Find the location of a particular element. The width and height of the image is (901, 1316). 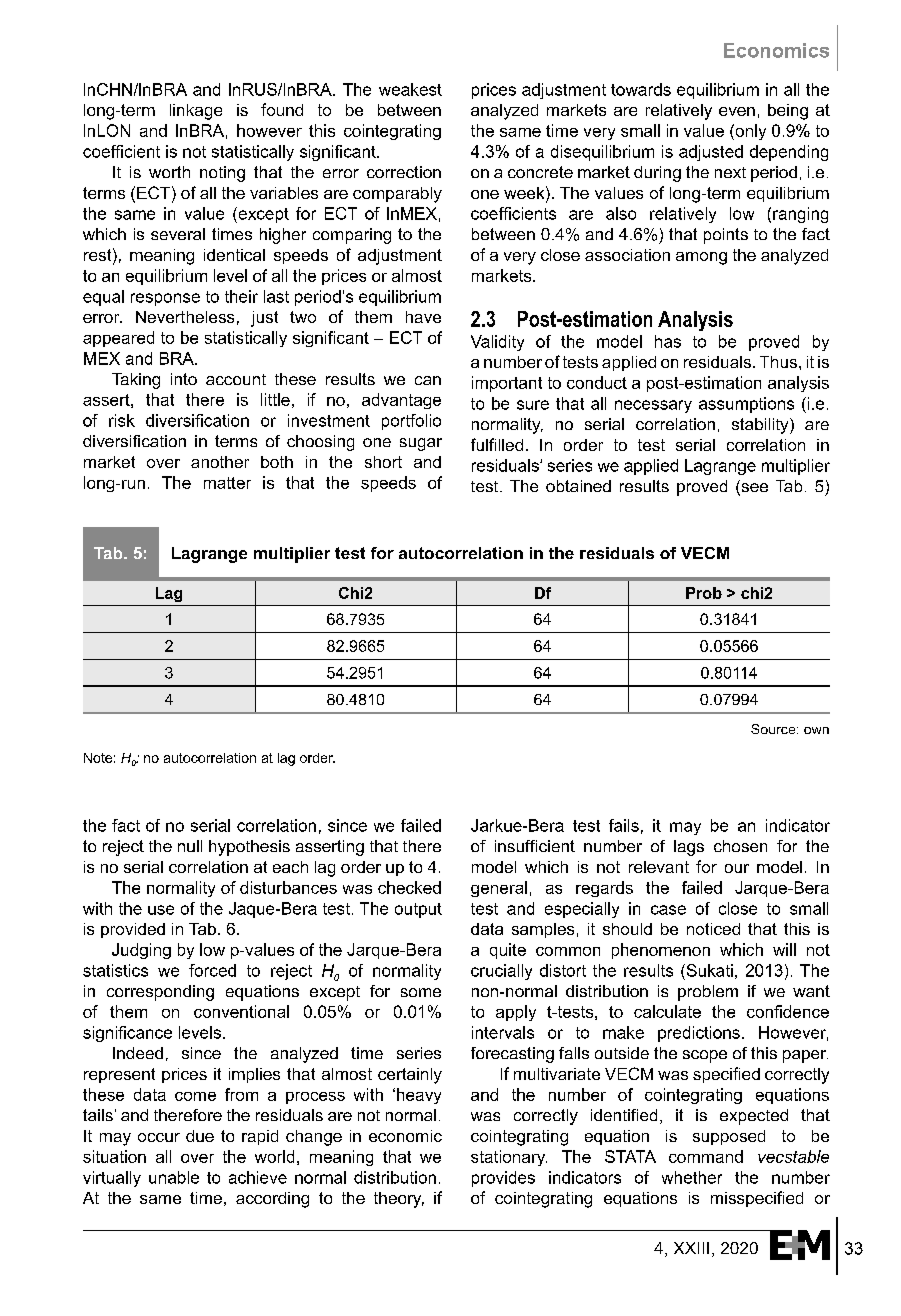

insufficient is located at coordinates (535, 846).
